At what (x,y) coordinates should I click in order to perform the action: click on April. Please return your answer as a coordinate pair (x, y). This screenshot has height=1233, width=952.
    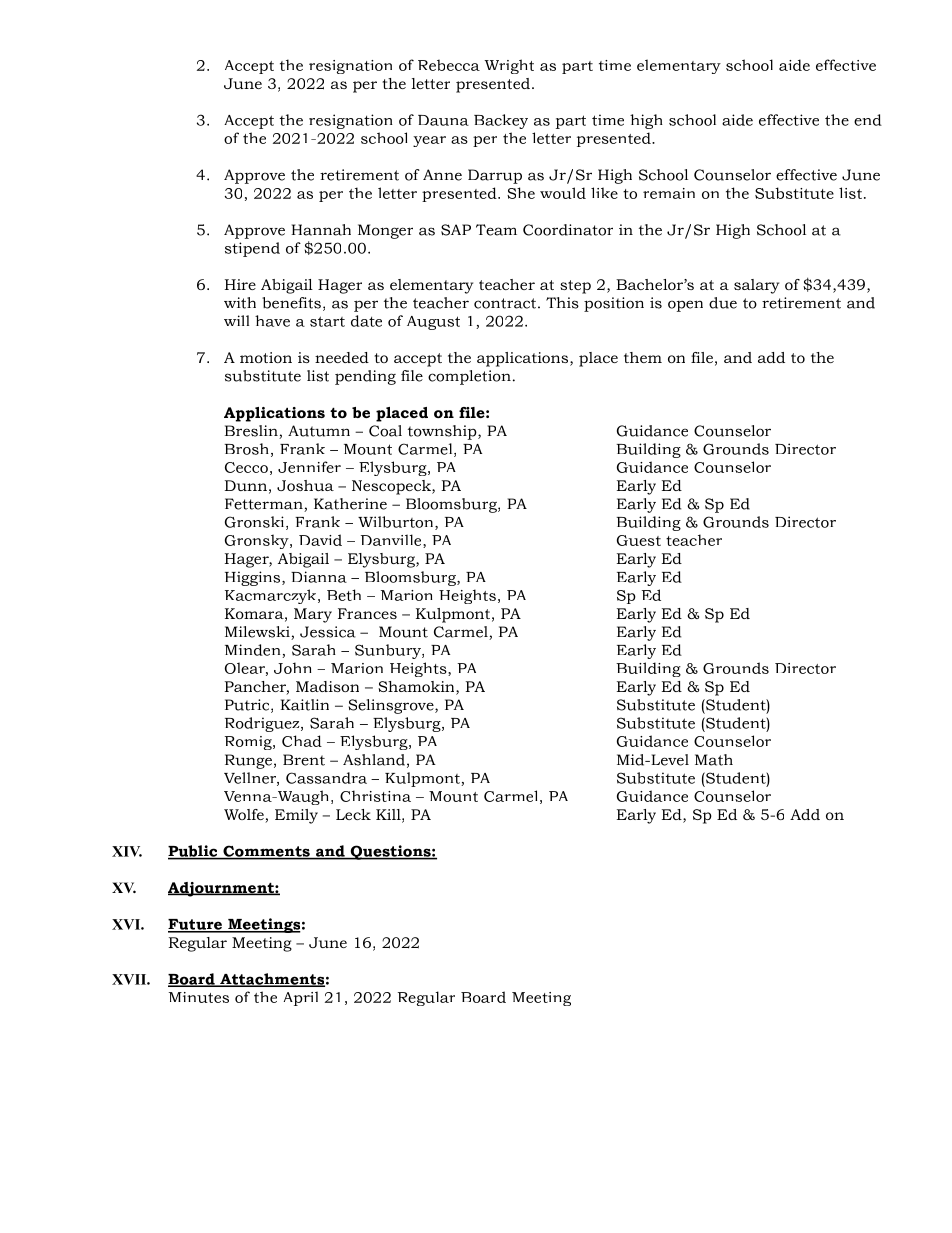
    Looking at the image, I should click on (301, 998).
